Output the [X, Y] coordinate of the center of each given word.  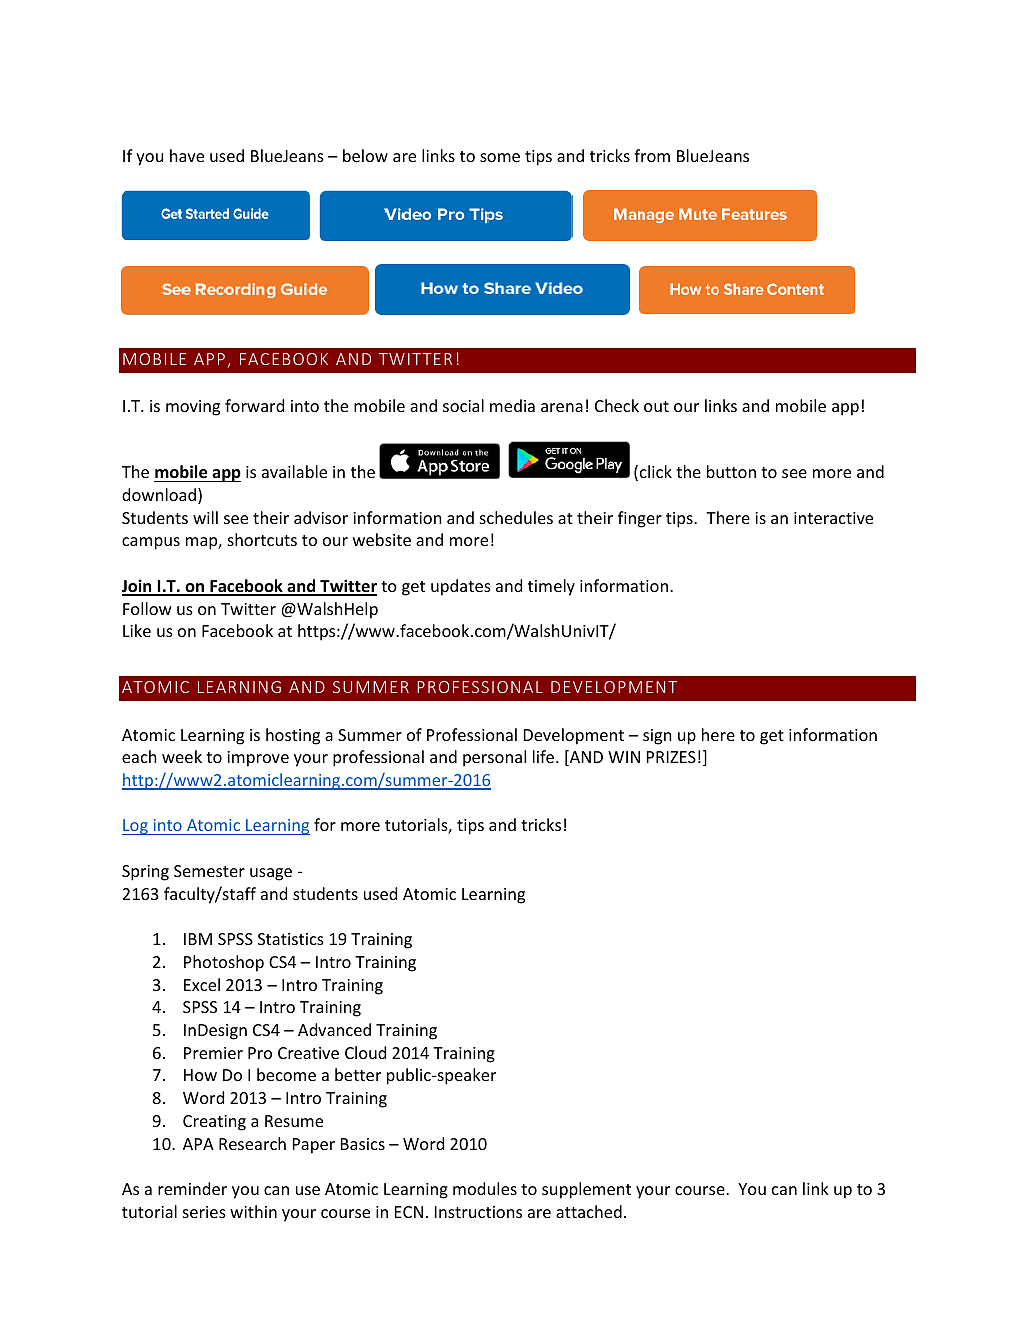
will [205, 517]
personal [494, 758]
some [500, 157]
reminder [192, 1188]
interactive [833, 518]
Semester [209, 871]
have [187, 155]
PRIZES [671, 757]
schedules [516, 517]
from [652, 155]
